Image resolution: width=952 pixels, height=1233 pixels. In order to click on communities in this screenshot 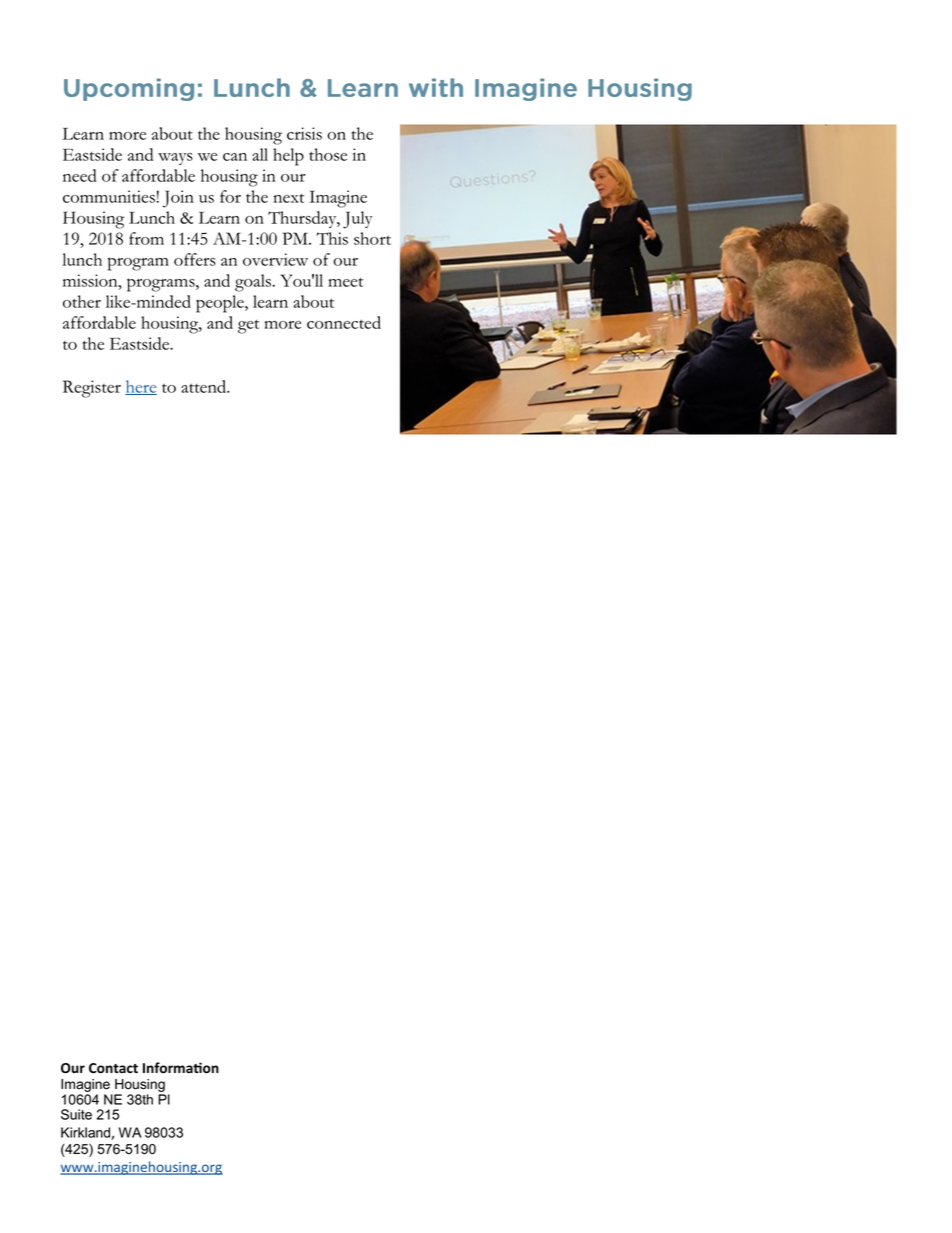, I will do `click(109, 196)`.
